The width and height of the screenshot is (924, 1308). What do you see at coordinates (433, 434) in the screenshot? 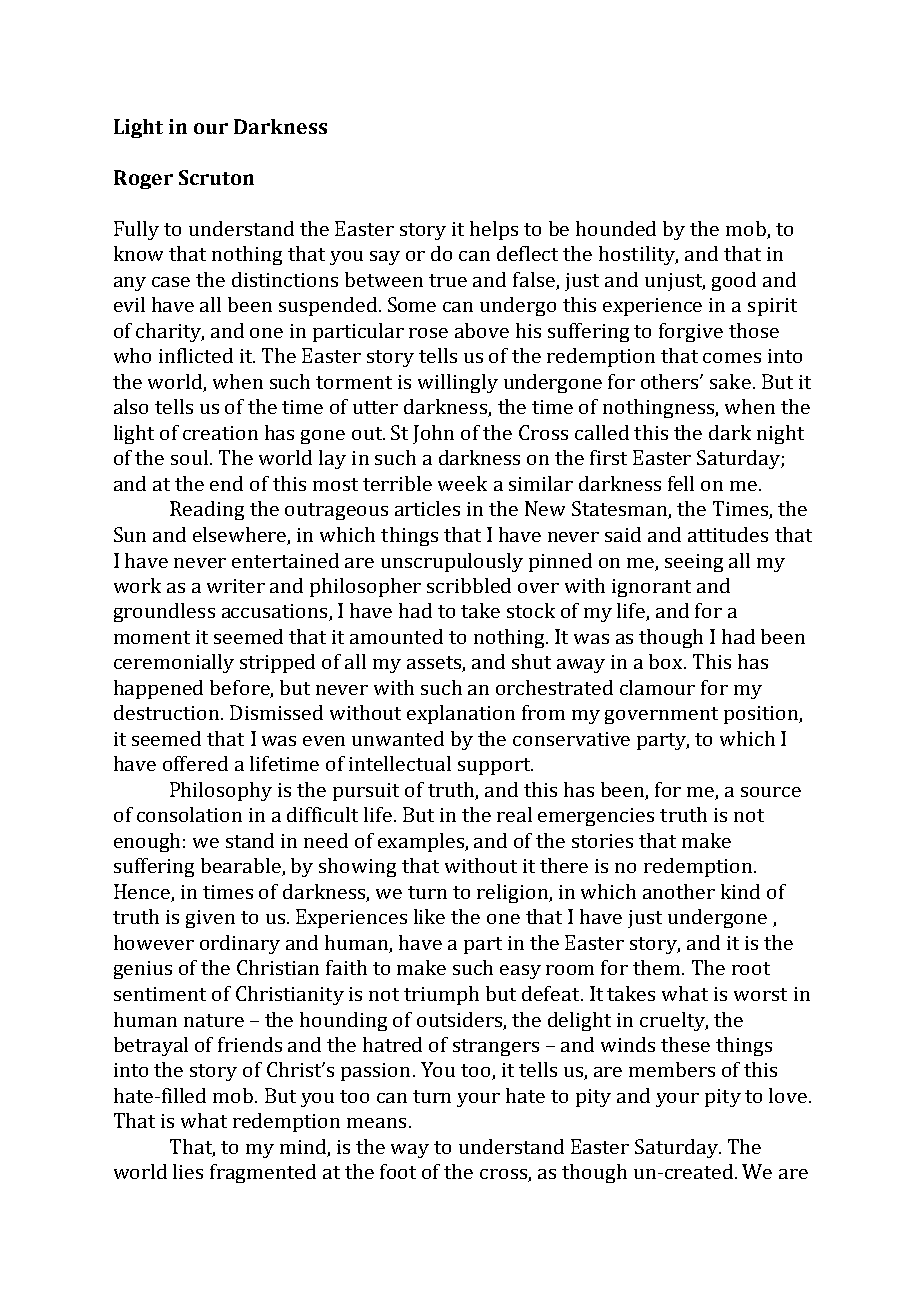
I see `John` at bounding box center [433, 434].
